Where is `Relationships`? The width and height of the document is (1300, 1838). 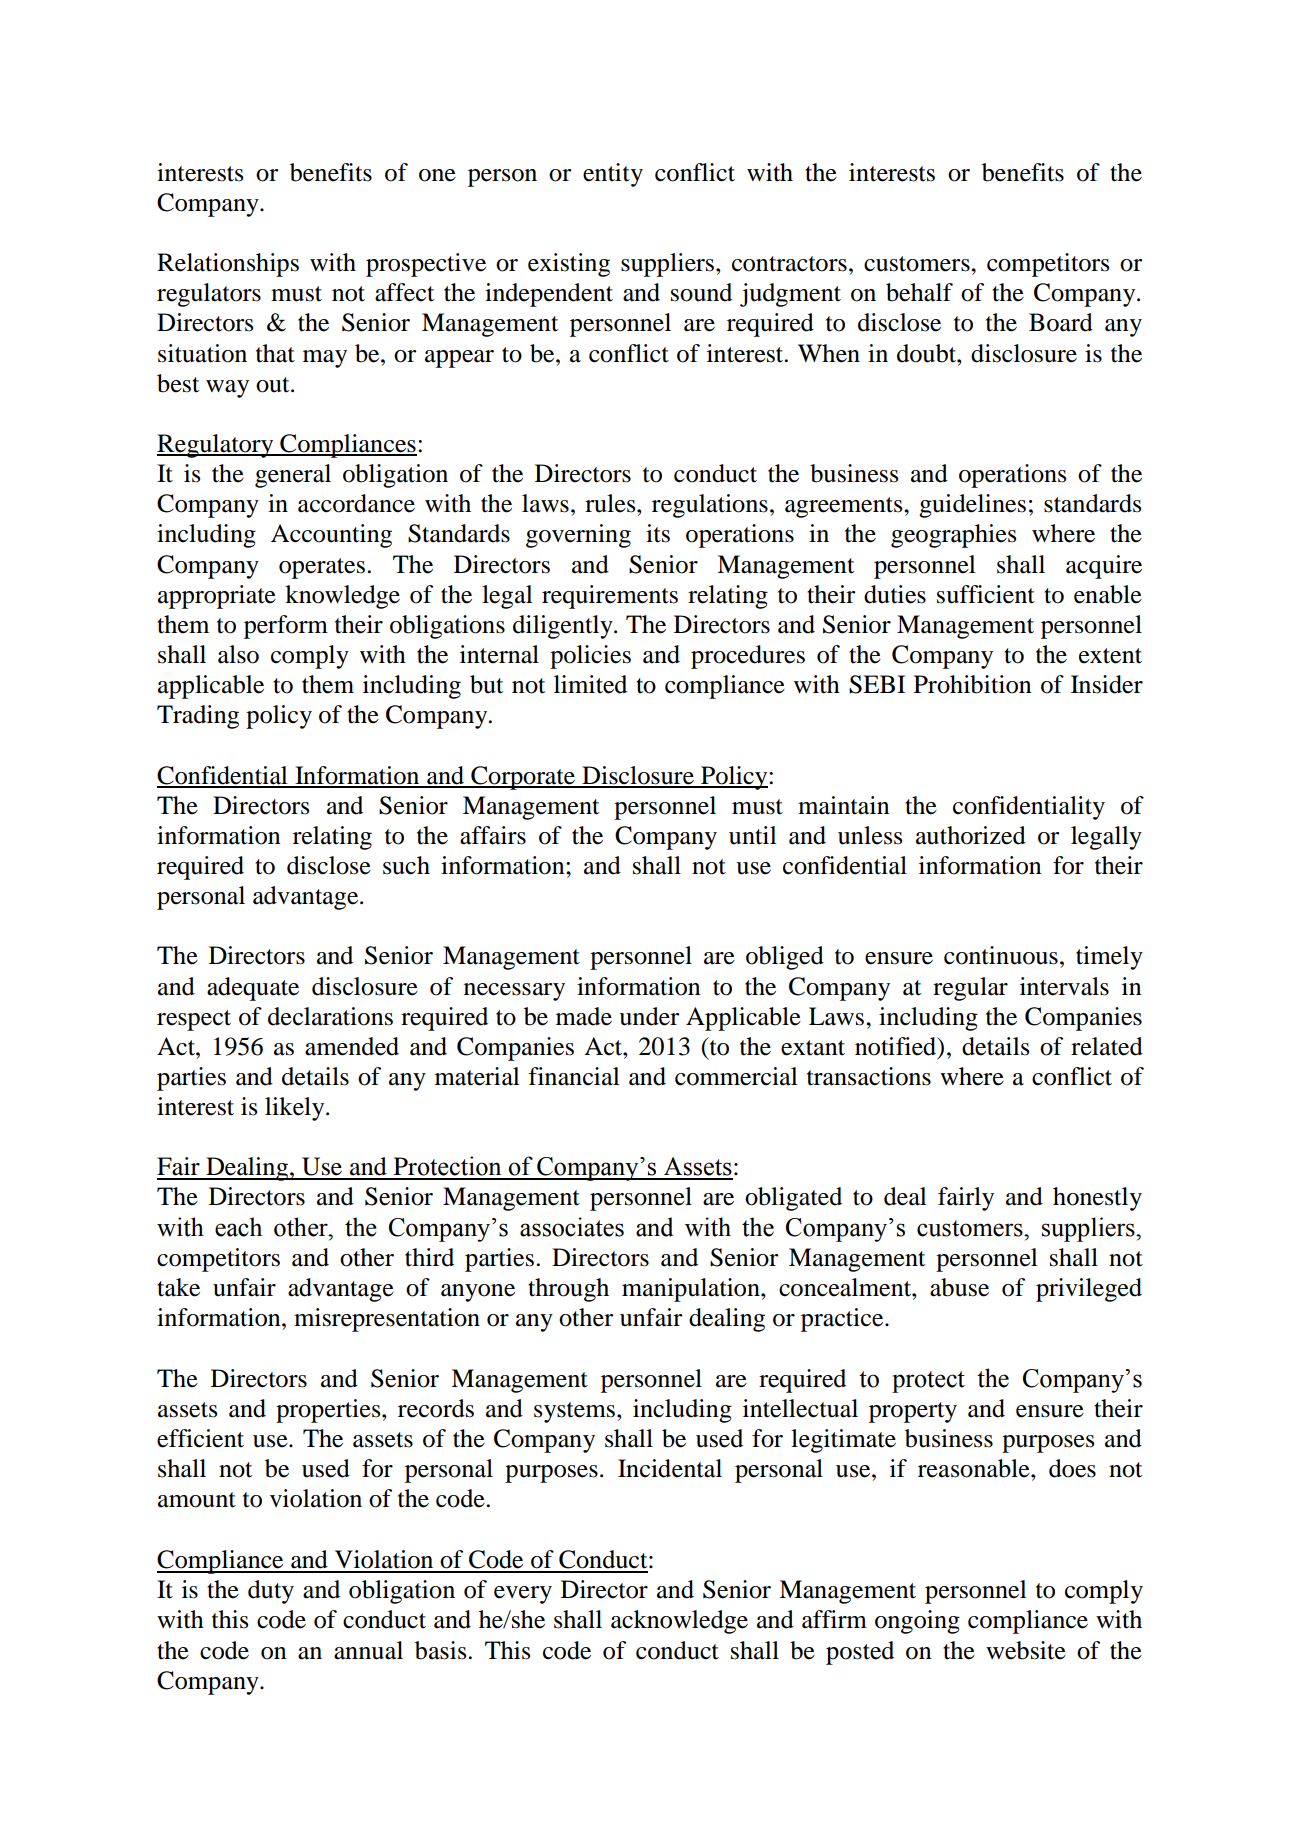 Relationships is located at coordinates (228, 265).
